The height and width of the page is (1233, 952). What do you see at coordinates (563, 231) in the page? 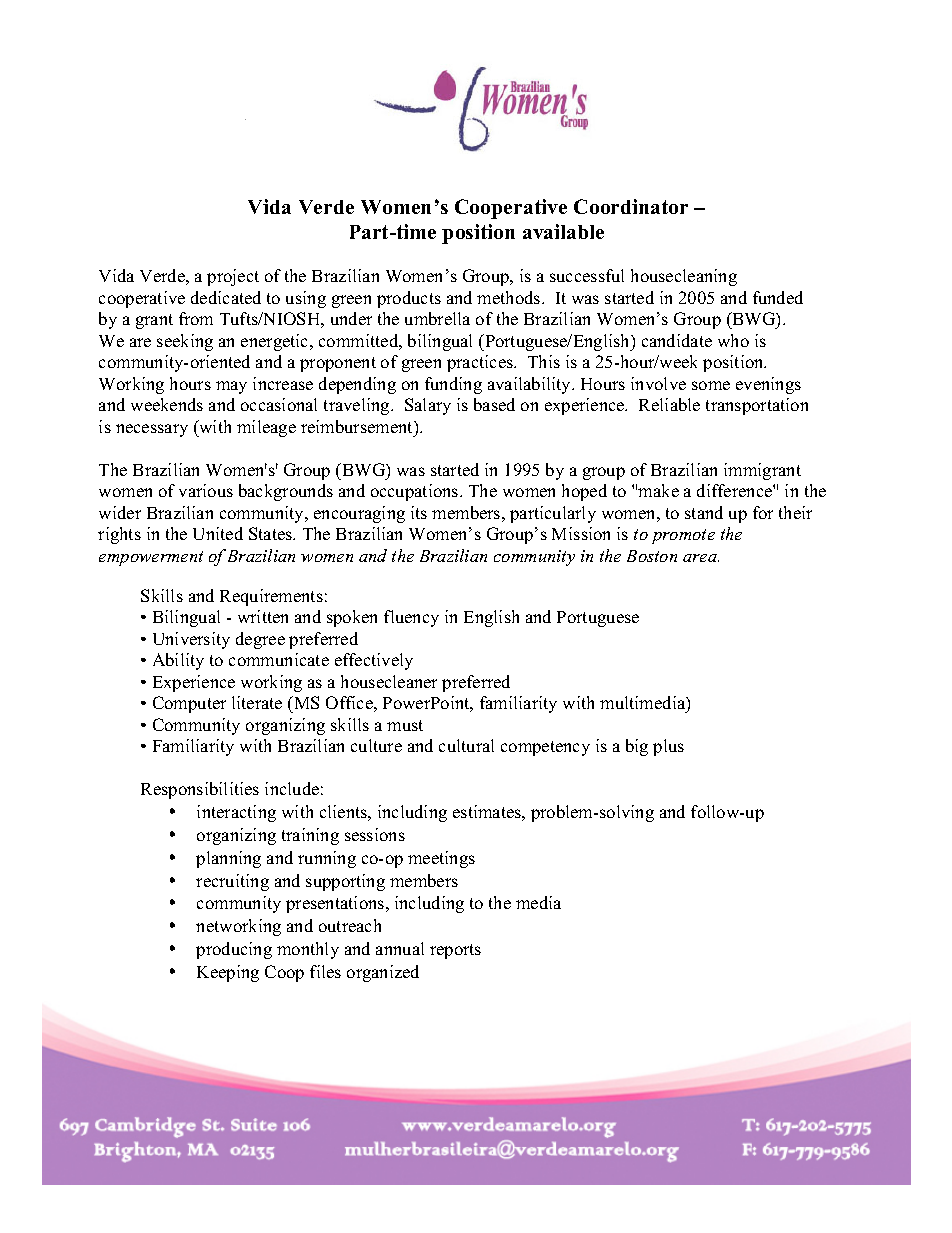
I see `available` at bounding box center [563, 231].
